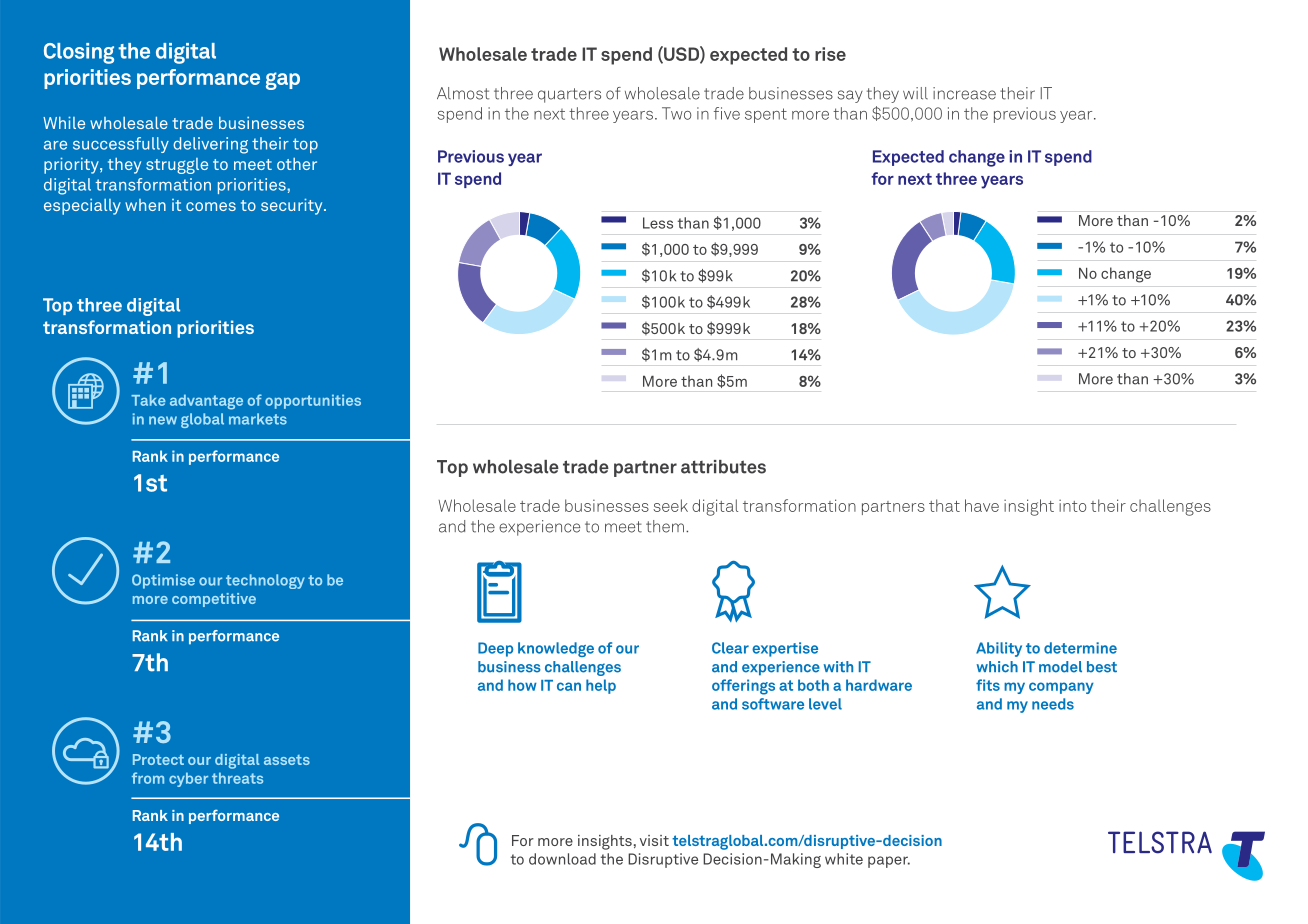 This screenshot has width=1308, height=924. I want to click on download, so click(562, 859).
